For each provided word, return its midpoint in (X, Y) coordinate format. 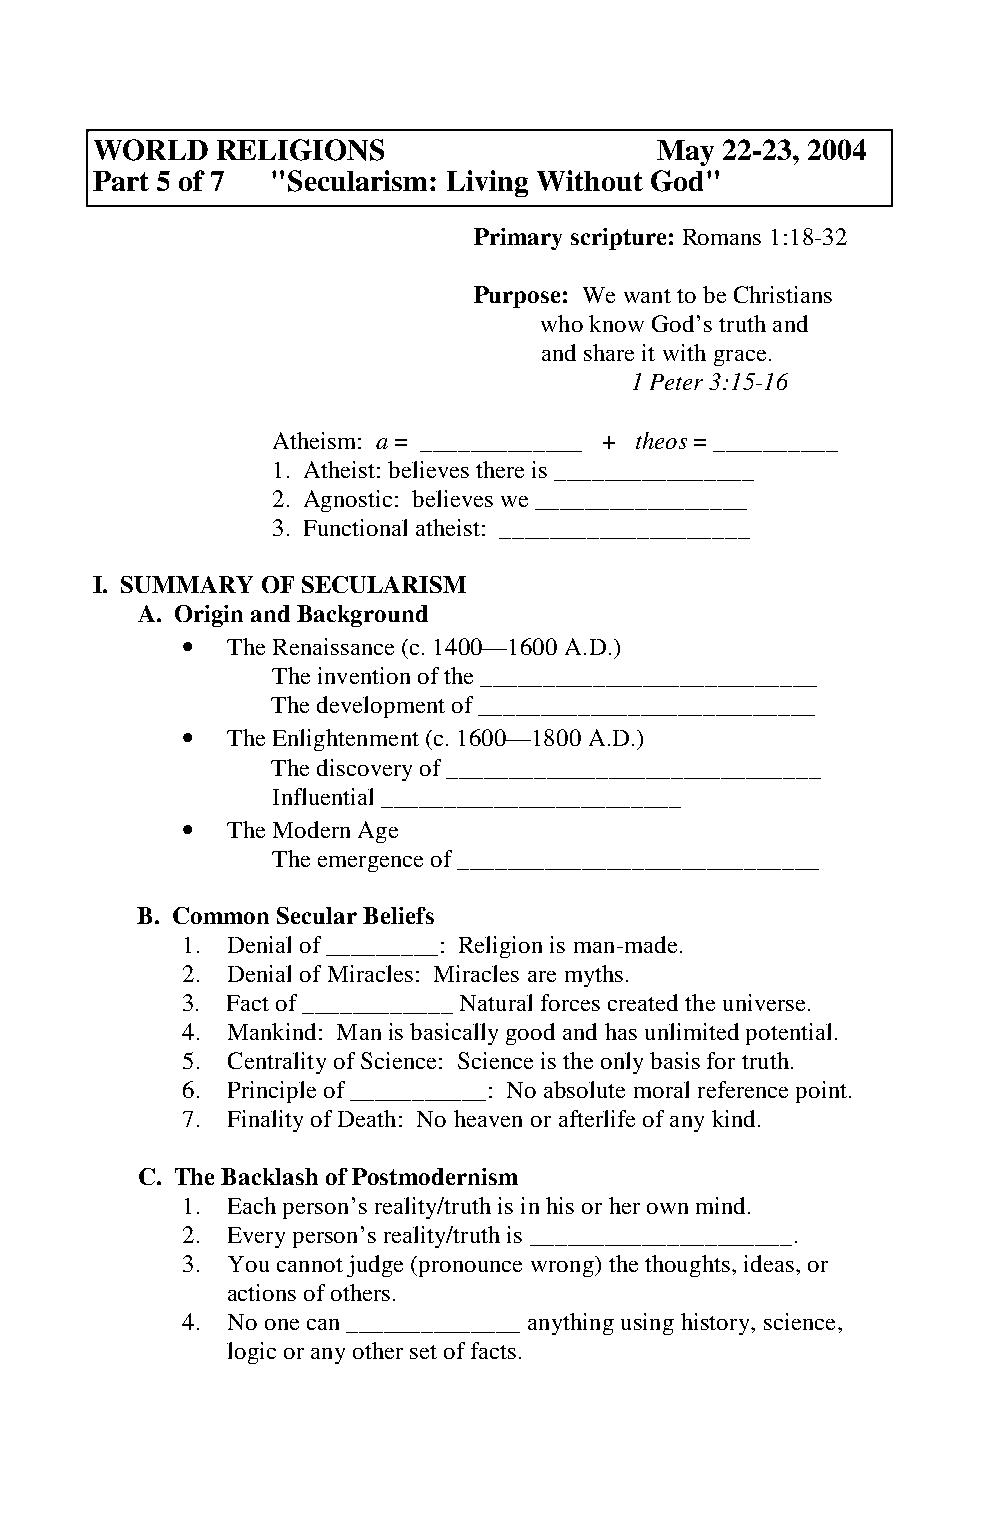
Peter (676, 382)
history (717, 1324)
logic (251, 1353)
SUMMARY (187, 584)
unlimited (692, 1031)
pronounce (470, 1269)
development (381, 707)
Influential (323, 796)
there (500, 469)
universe (764, 1002)
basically (454, 1034)
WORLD (151, 150)
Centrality (277, 1063)
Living (487, 183)
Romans (722, 237)
